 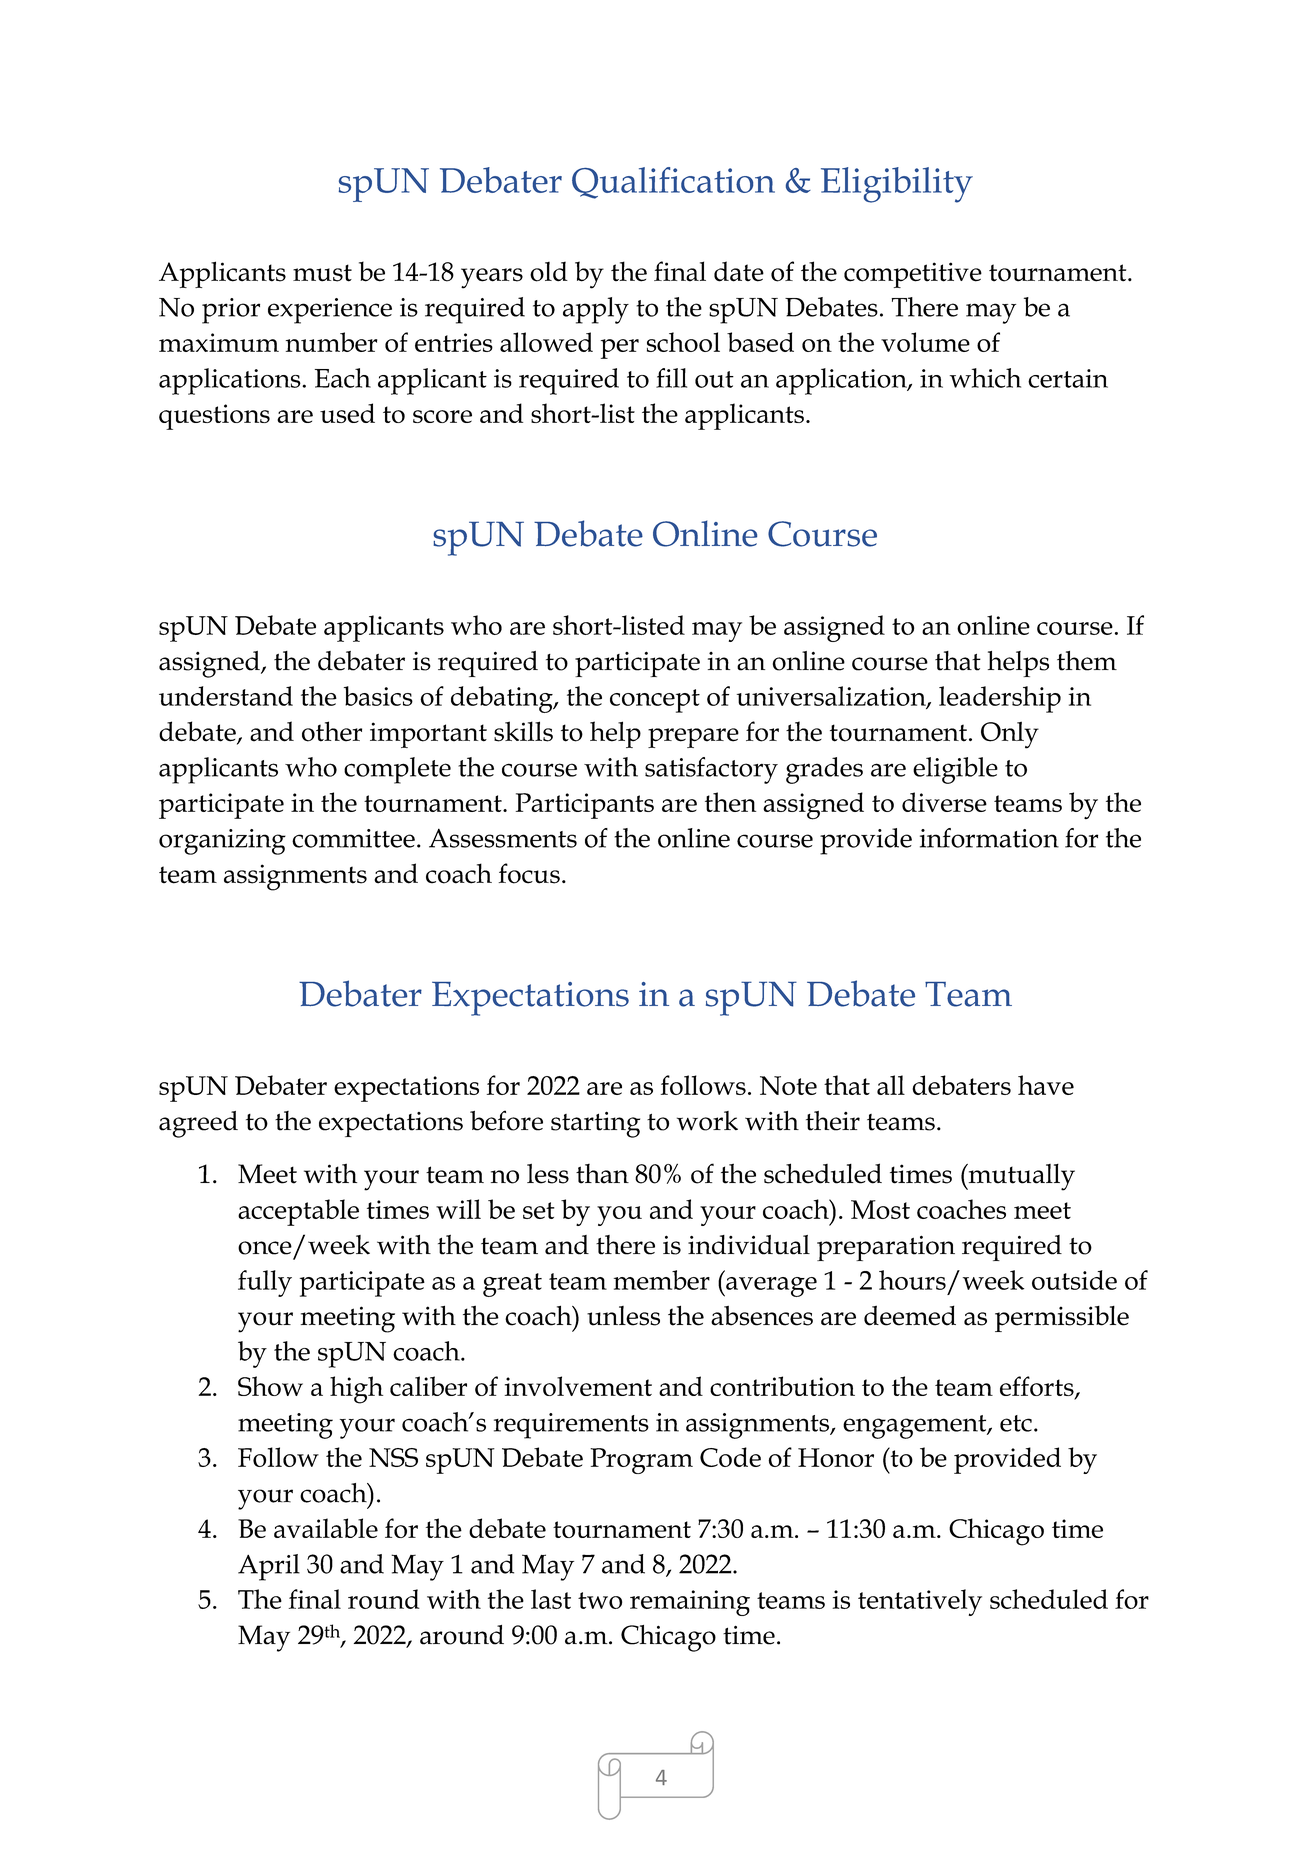 What do you see at coordinates (529, 873) in the screenshot?
I see `focus` at bounding box center [529, 873].
